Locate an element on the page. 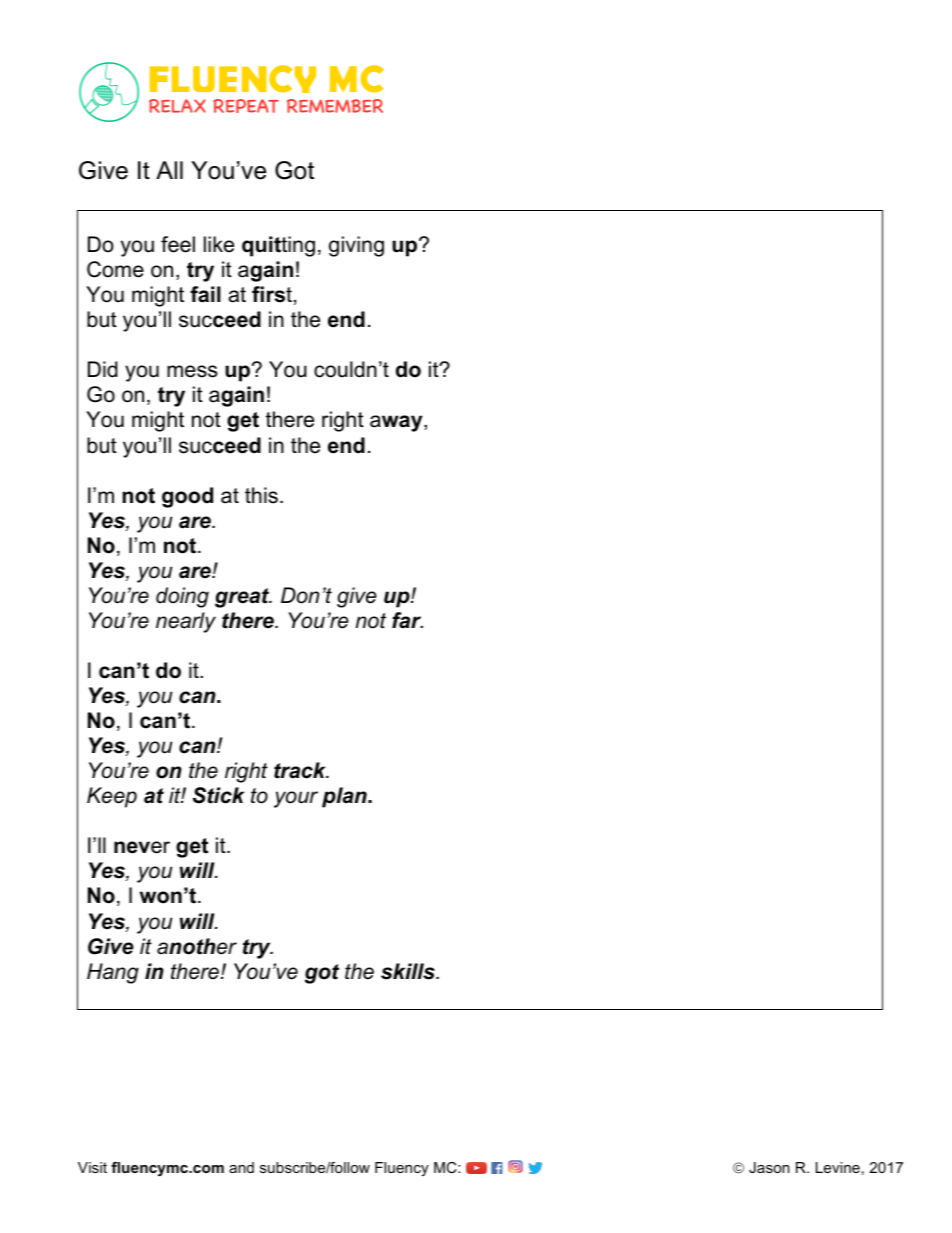 This image has height=1233, width=952. plan is located at coordinates (345, 797).
